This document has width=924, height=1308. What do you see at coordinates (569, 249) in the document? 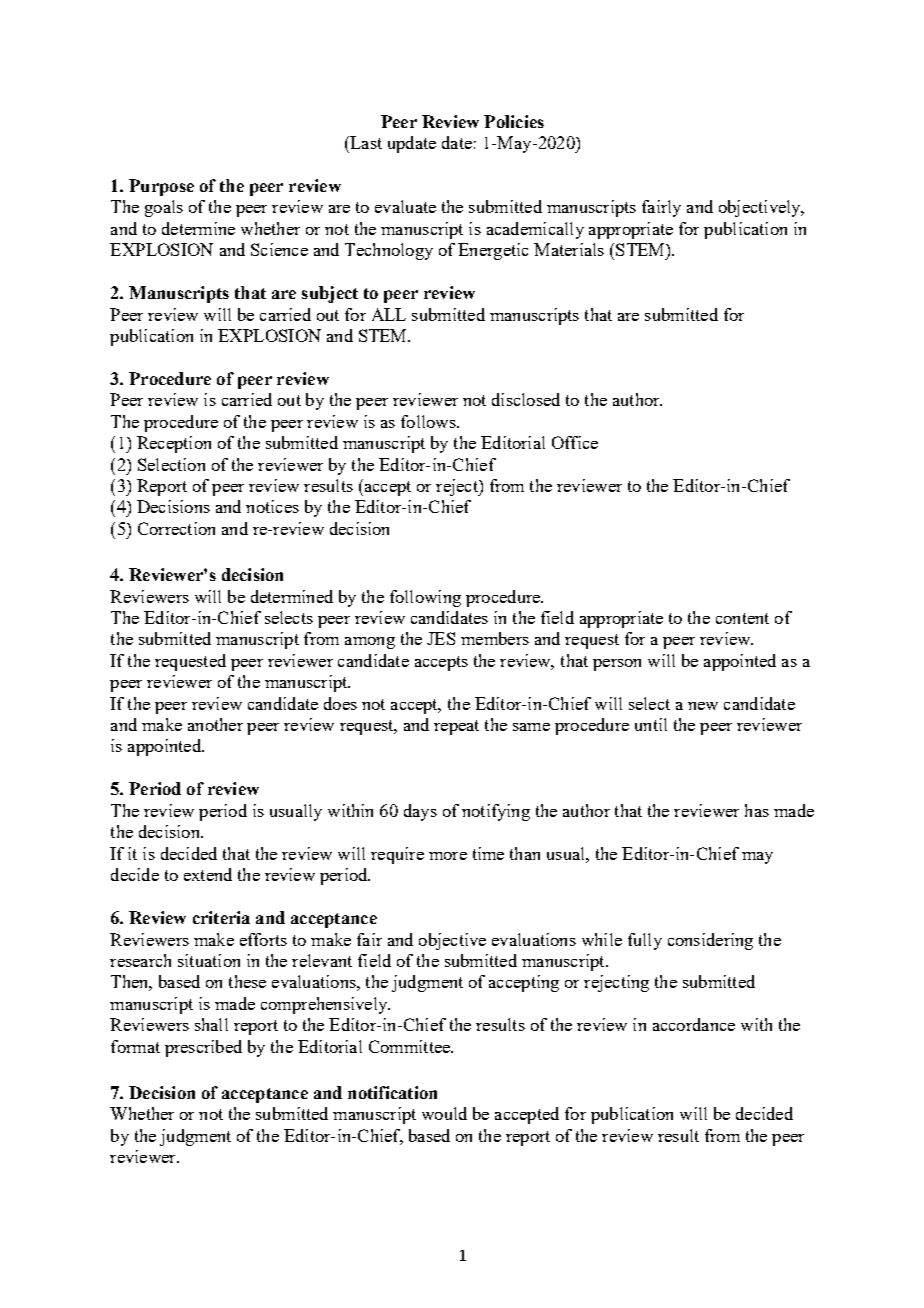
I see `Materials` at bounding box center [569, 249].
